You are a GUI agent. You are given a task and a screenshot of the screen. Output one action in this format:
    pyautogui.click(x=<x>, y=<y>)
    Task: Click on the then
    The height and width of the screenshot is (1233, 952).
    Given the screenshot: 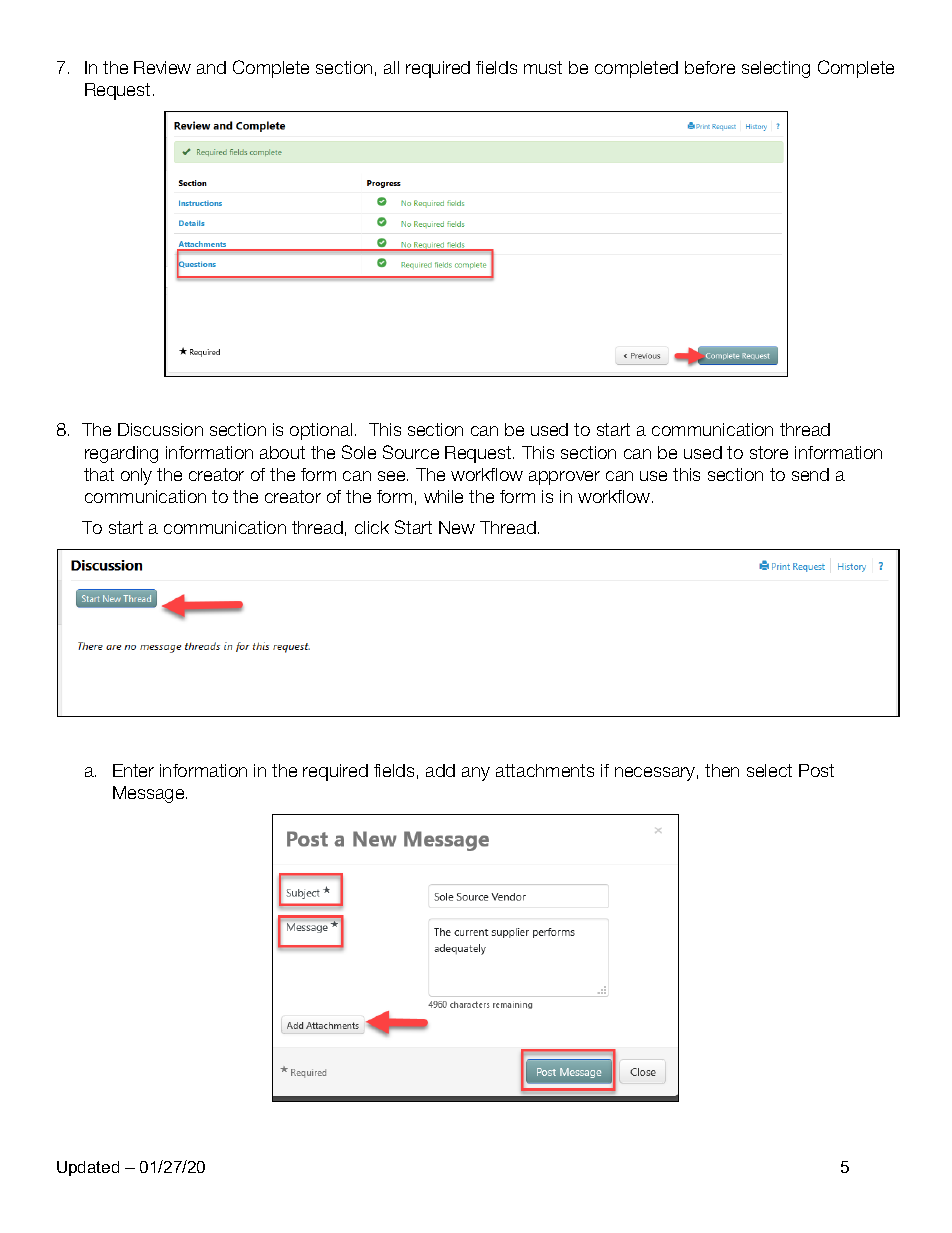 What is the action you would take?
    pyautogui.click(x=722, y=770)
